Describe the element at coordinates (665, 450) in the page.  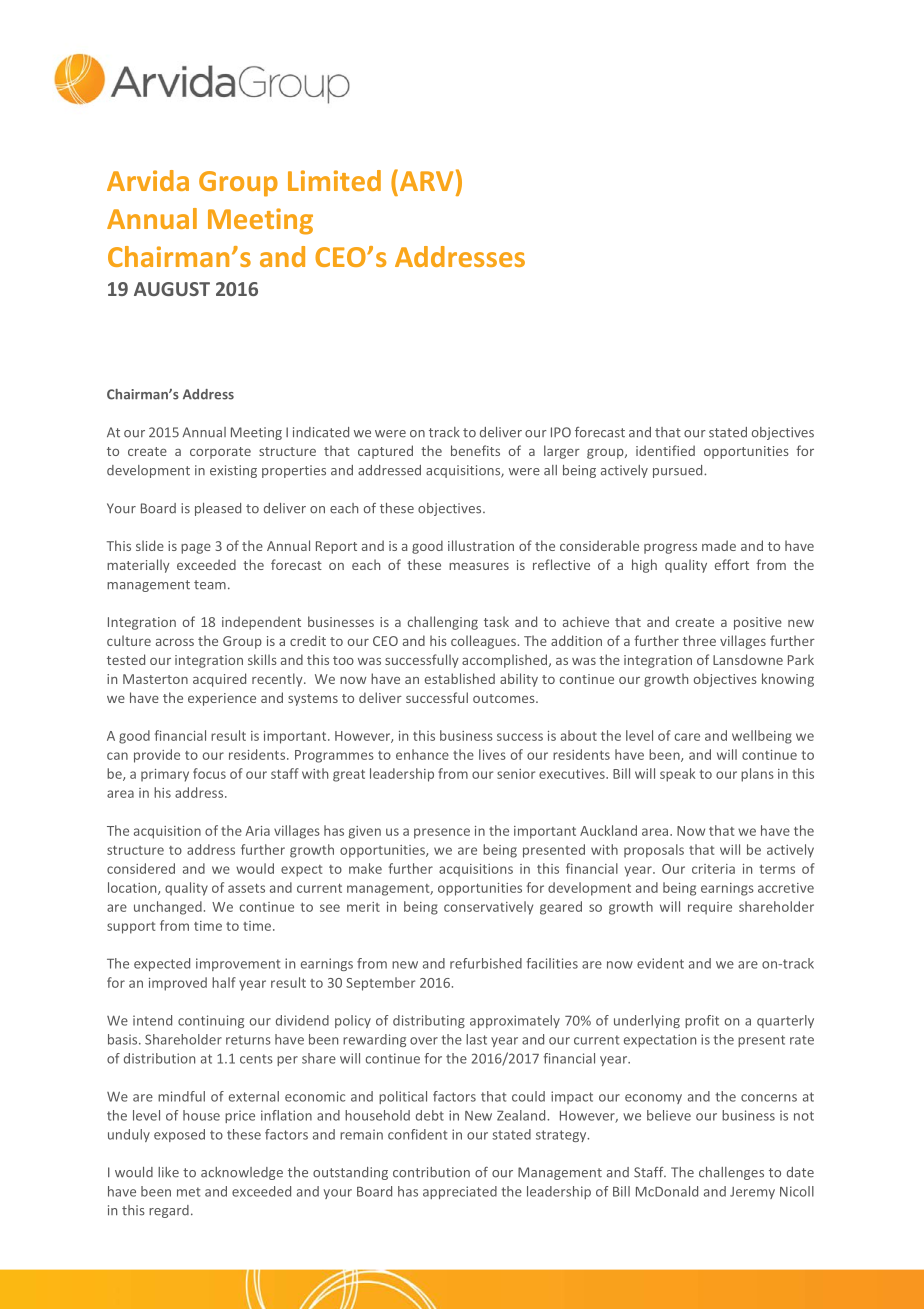
I see `identified` at that location.
